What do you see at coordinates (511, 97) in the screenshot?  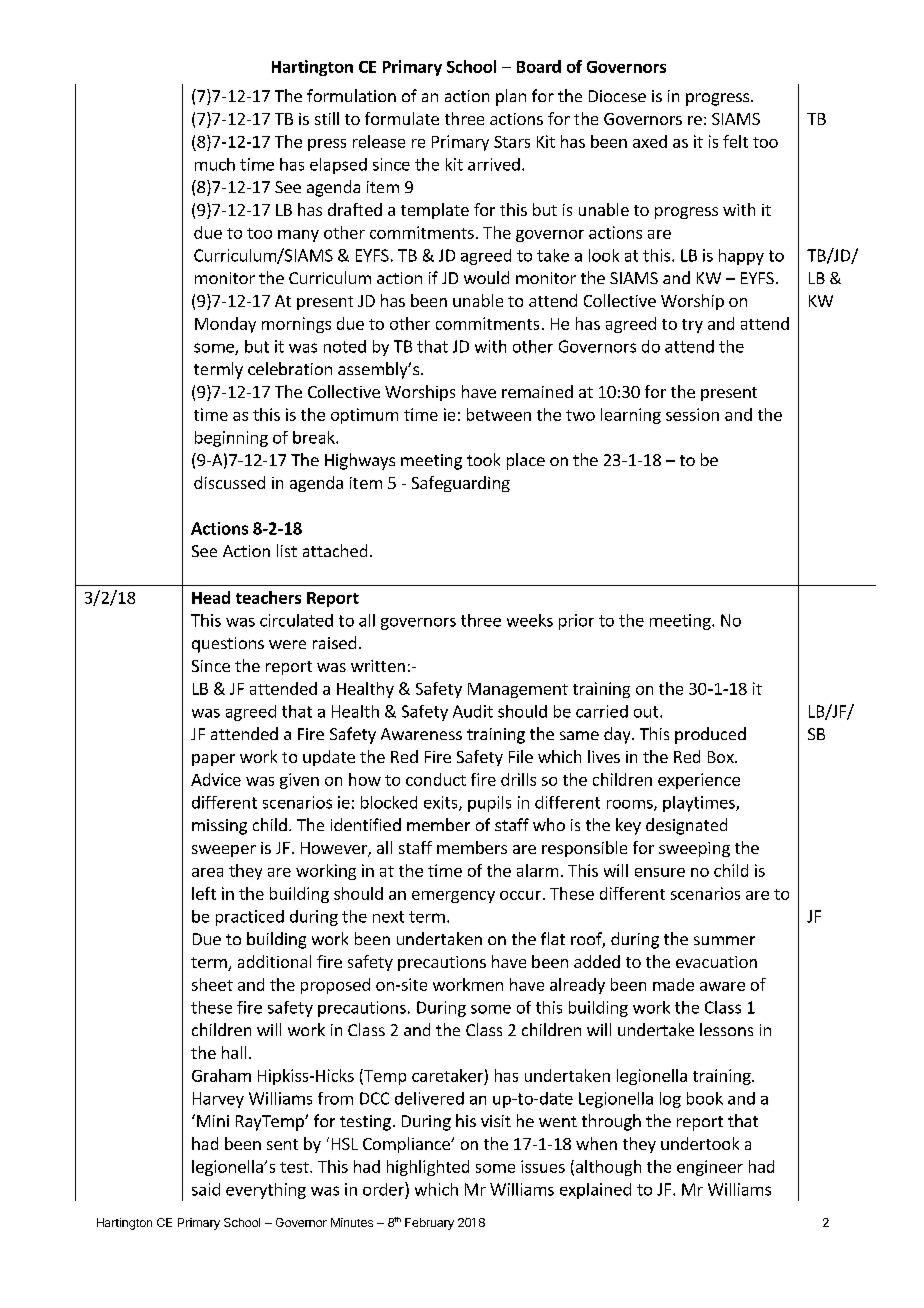 I see `plan` at bounding box center [511, 97].
